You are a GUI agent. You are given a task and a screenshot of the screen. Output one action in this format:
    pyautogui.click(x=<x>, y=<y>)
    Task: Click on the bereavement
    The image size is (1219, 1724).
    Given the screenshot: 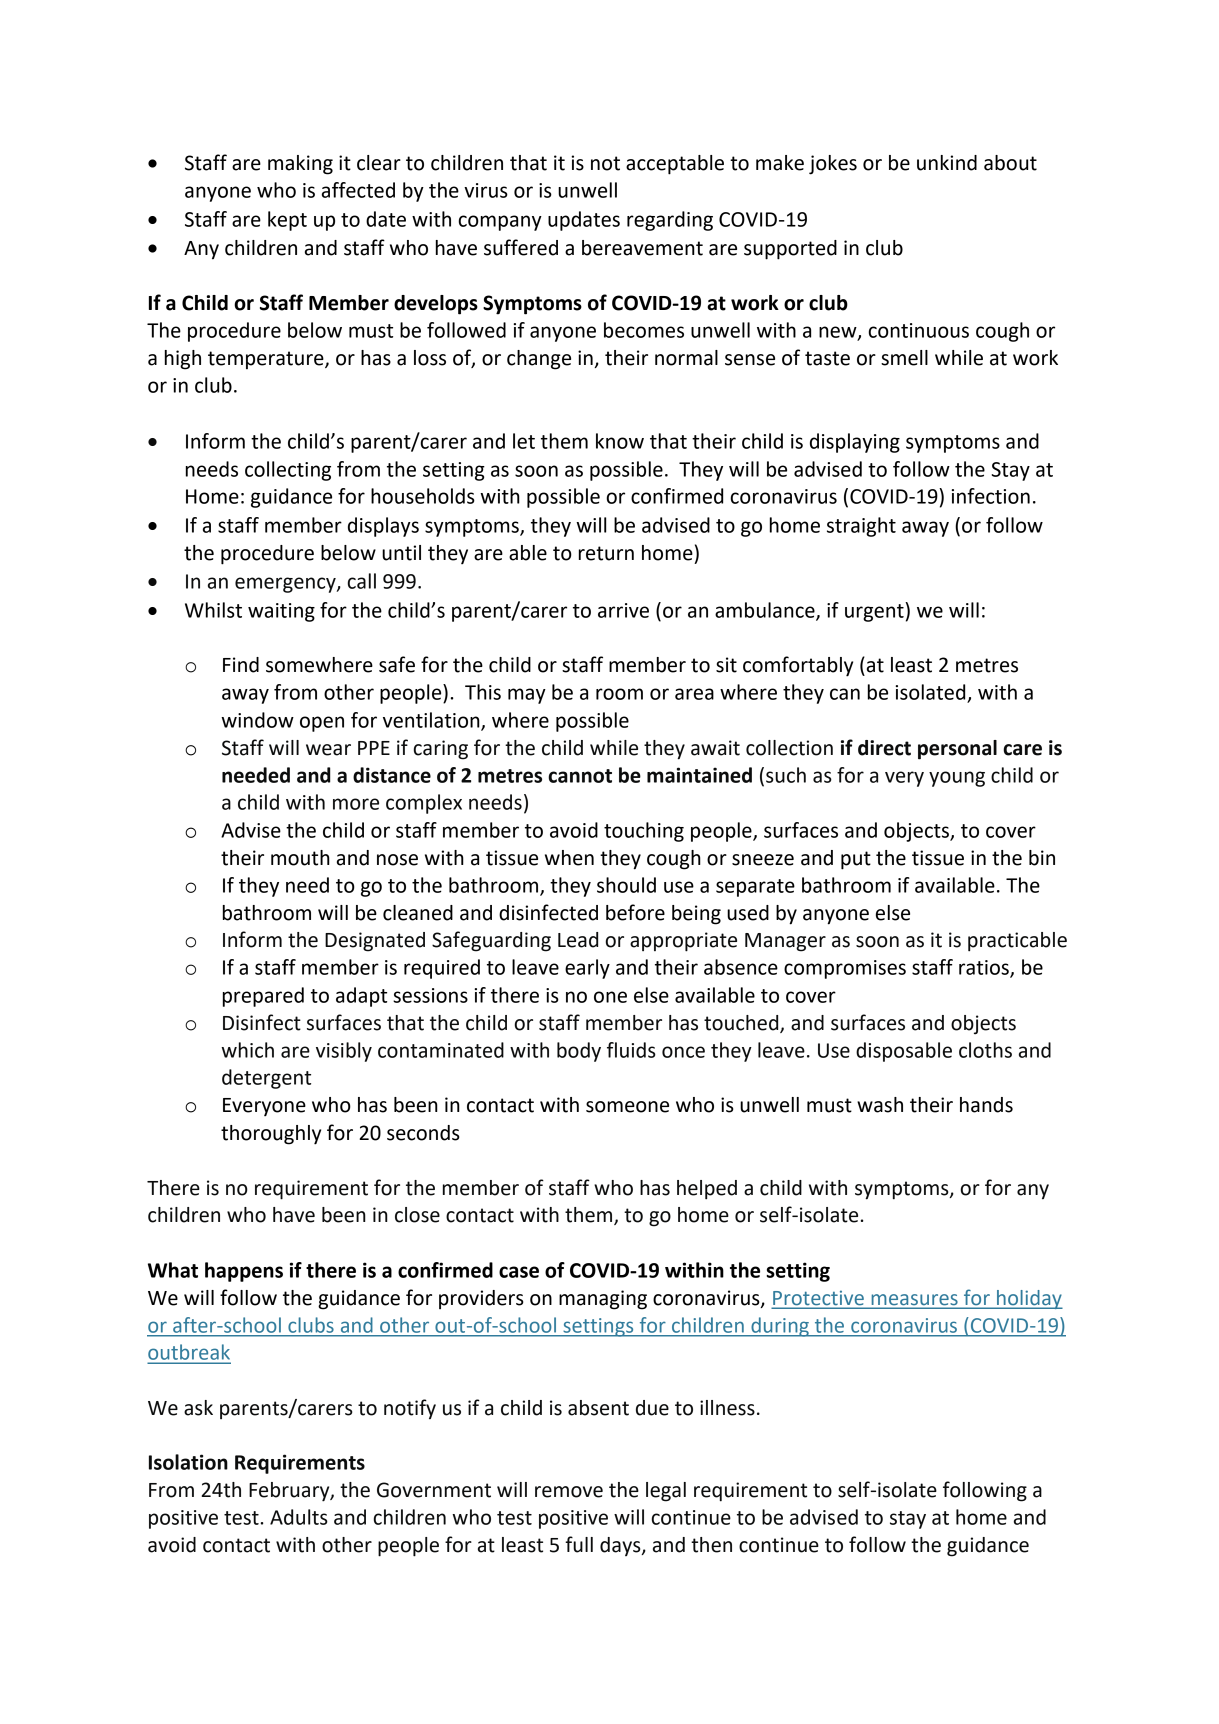 What is the action you would take?
    pyautogui.click(x=642, y=248)
